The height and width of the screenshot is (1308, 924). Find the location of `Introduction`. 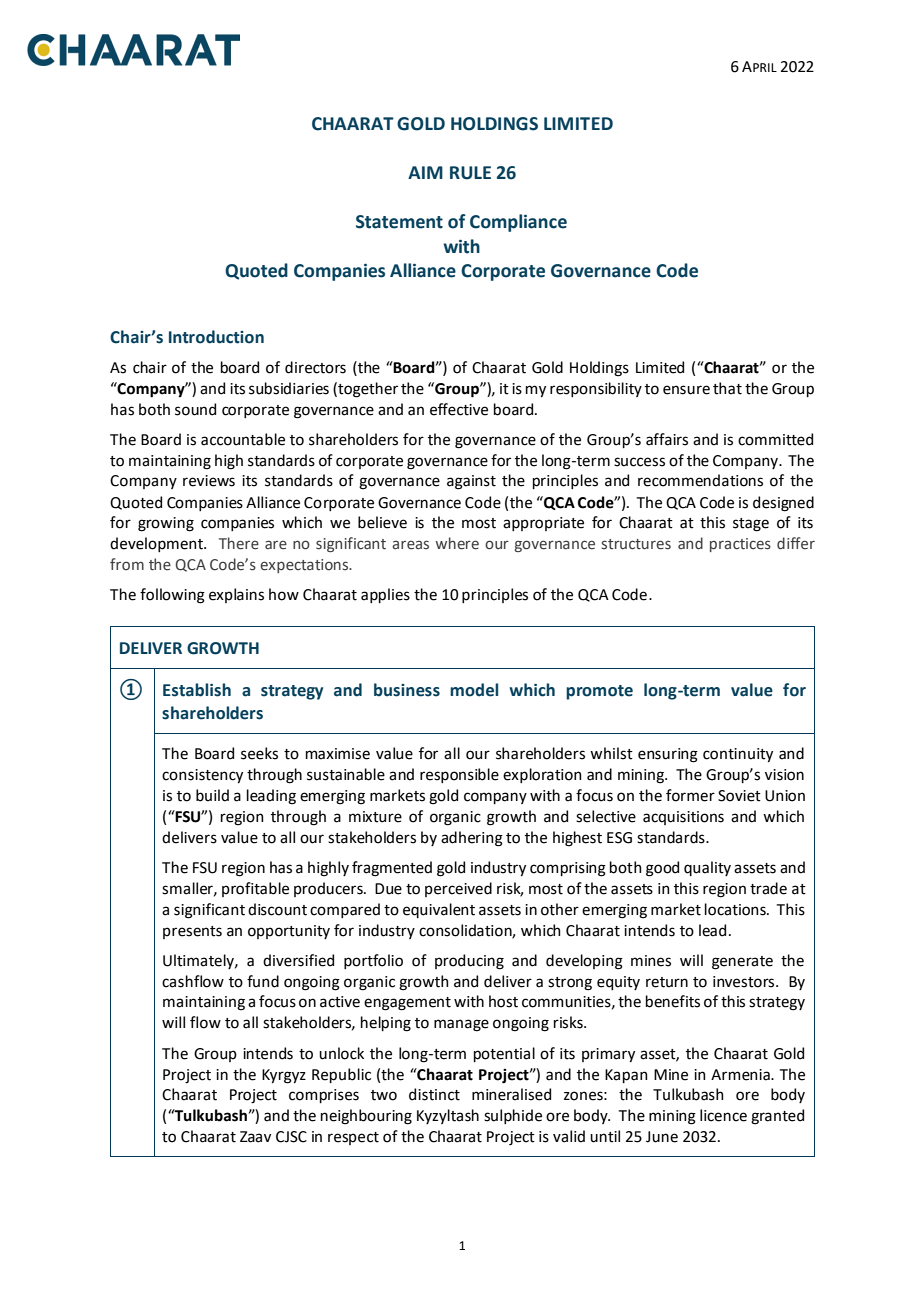

Introduction is located at coordinates (216, 337).
